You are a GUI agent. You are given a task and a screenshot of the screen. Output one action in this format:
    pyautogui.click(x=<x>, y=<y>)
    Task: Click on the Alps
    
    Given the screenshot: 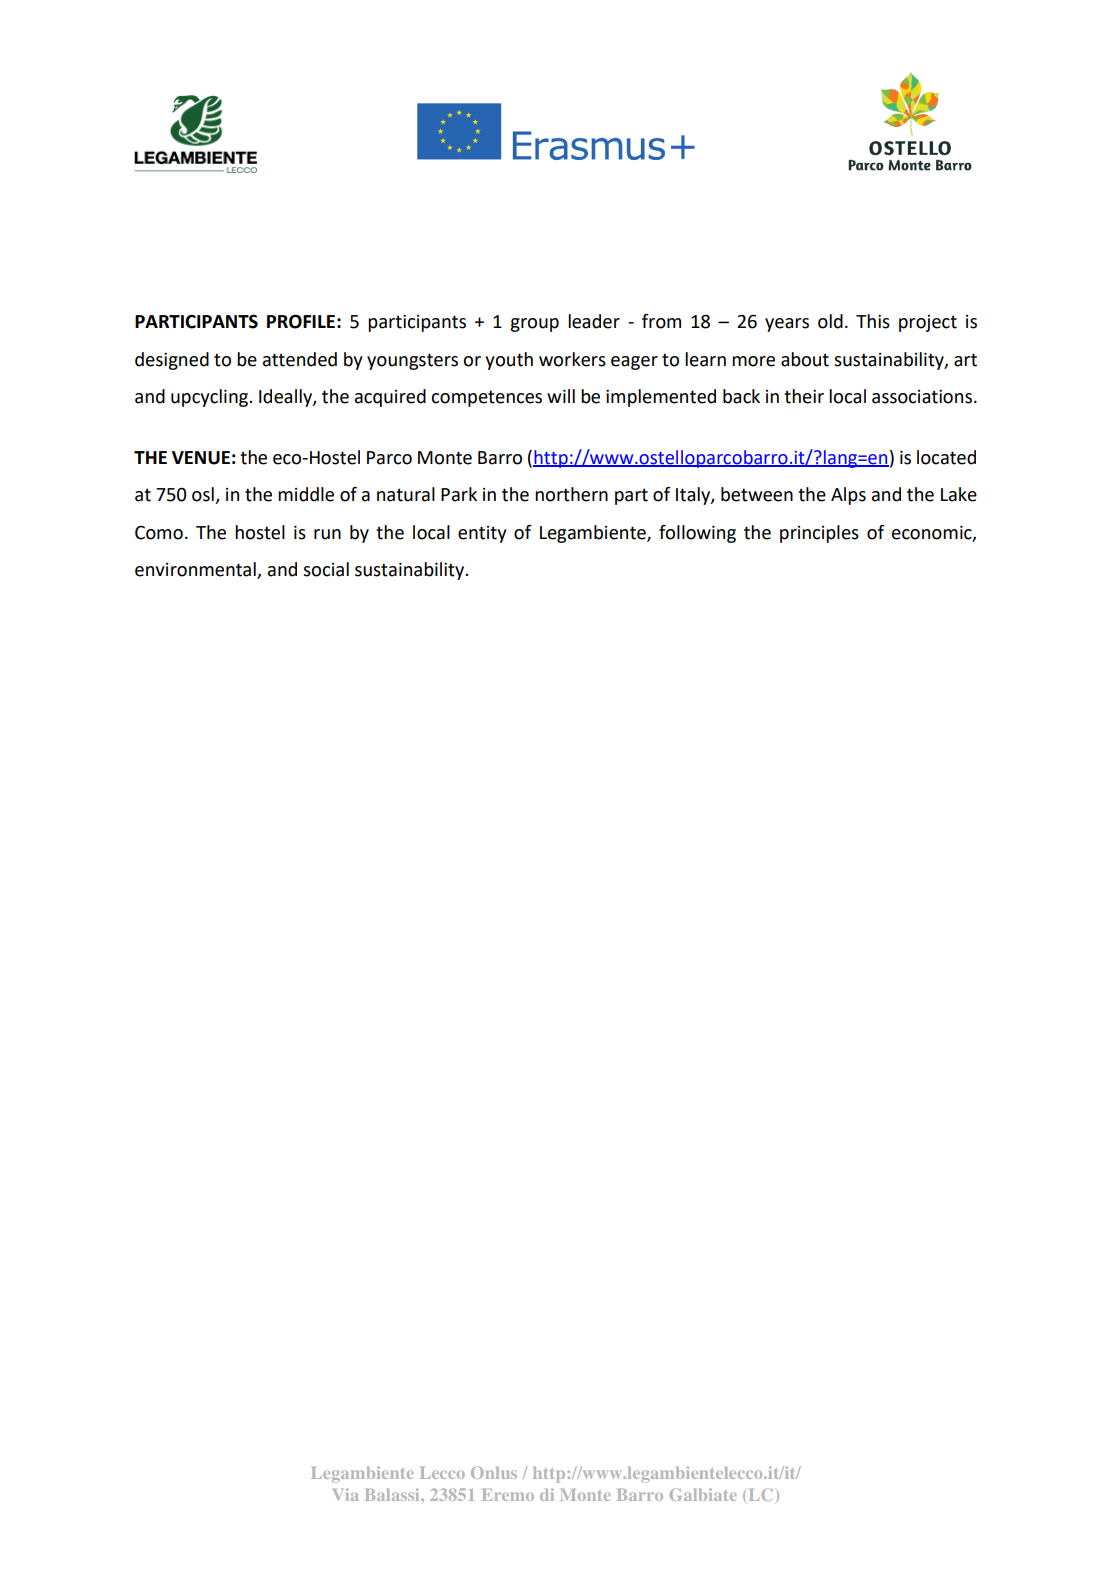 What is the action you would take?
    pyautogui.click(x=848, y=496)
